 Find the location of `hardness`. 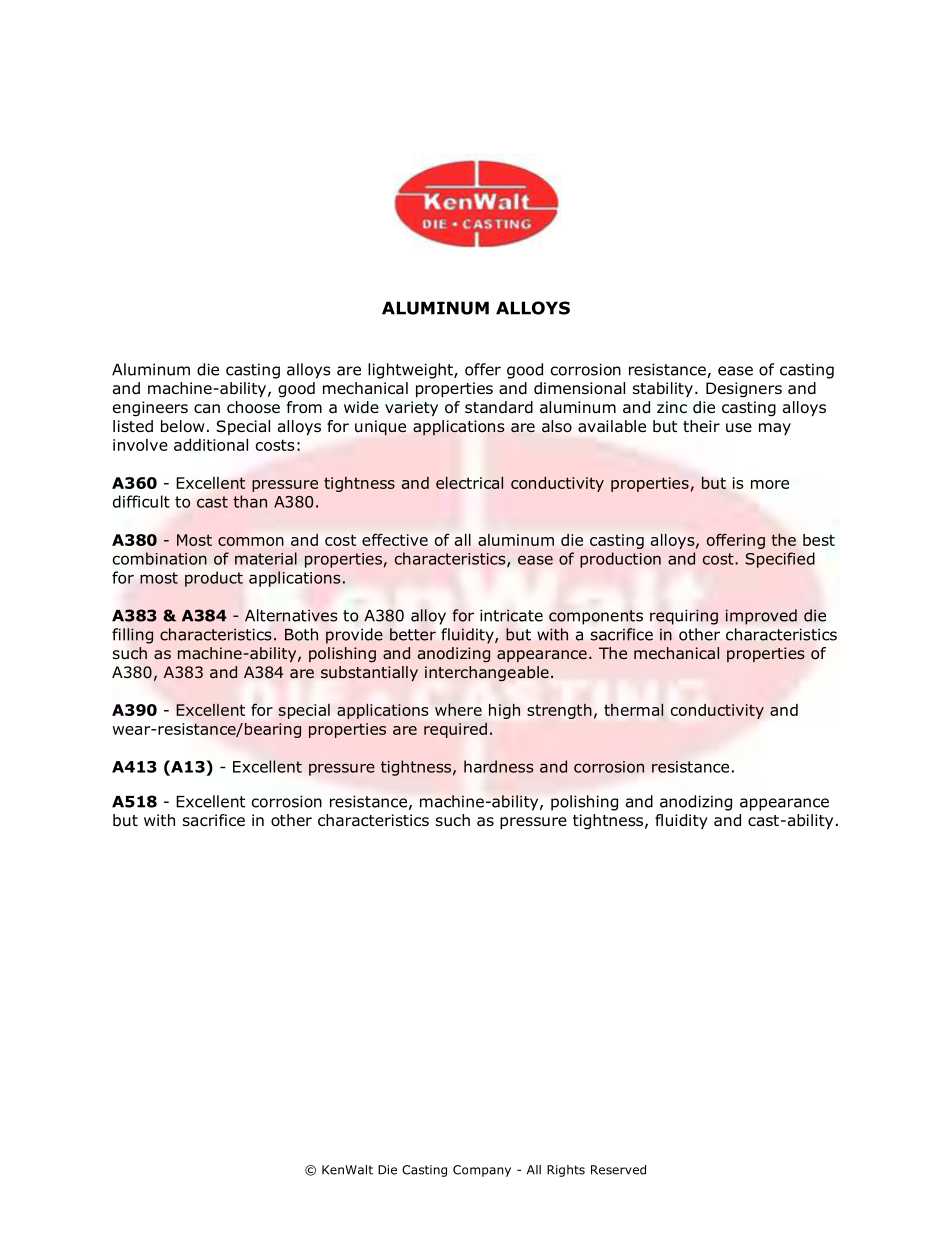

hardness is located at coordinates (498, 766).
